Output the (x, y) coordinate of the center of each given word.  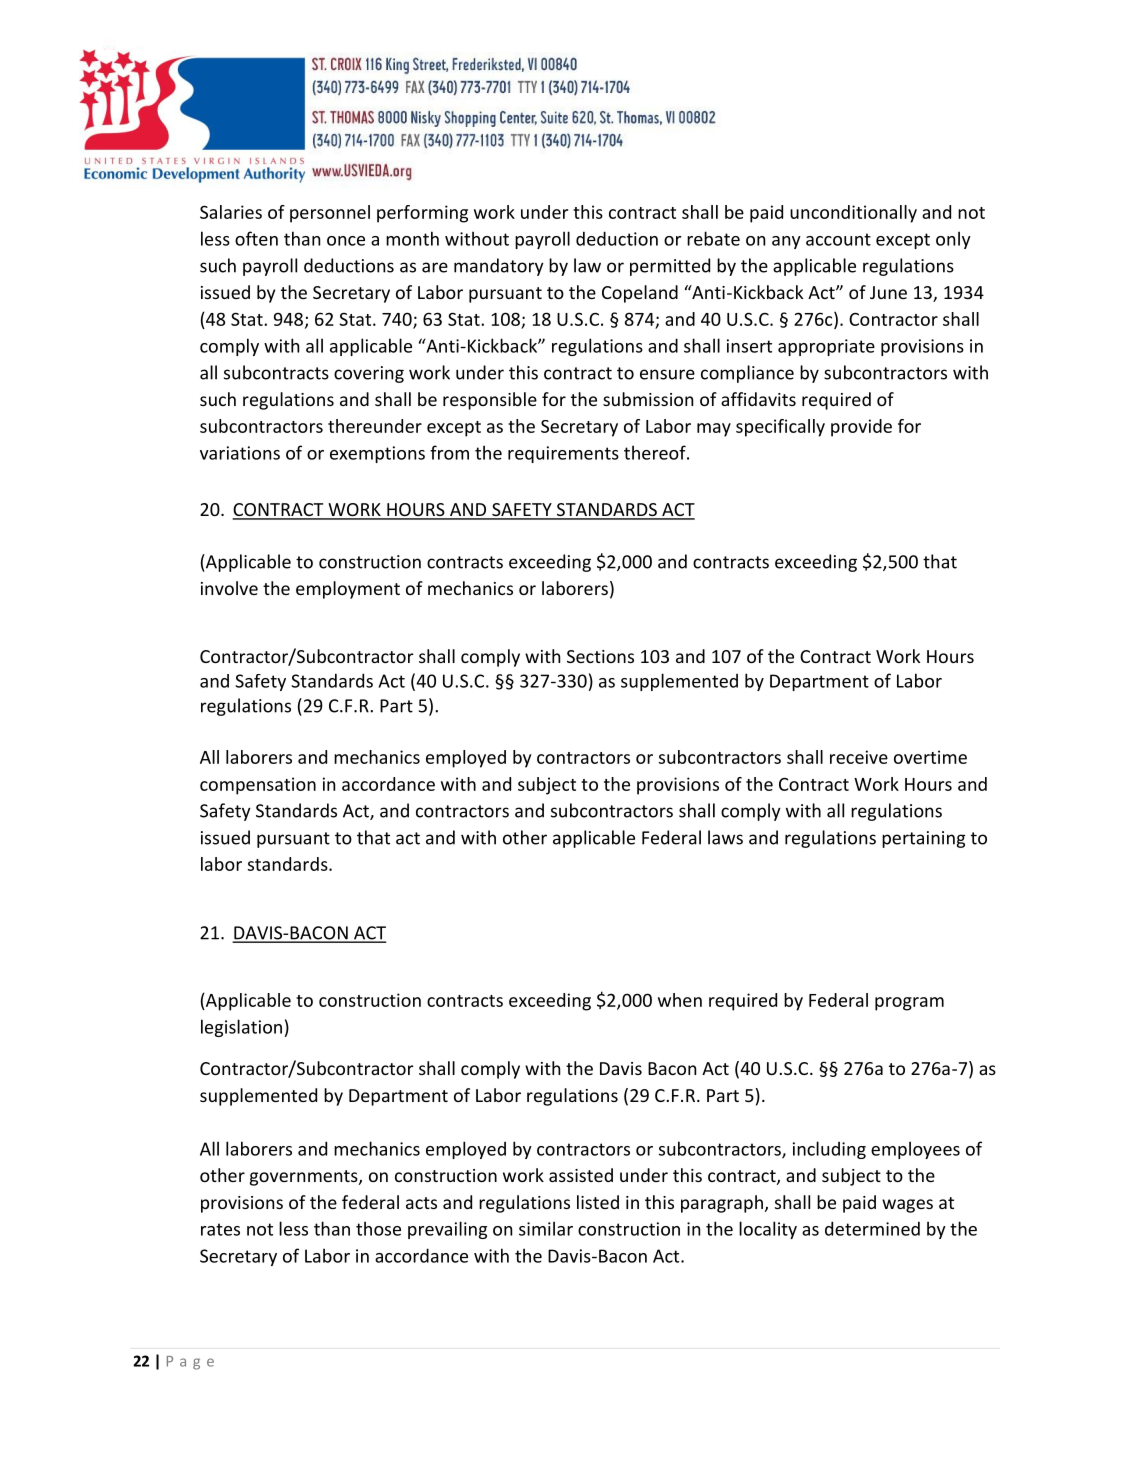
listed (598, 1202)
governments (305, 1178)
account (838, 239)
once (346, 241)
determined (872, 1228)
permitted (670, 267)
